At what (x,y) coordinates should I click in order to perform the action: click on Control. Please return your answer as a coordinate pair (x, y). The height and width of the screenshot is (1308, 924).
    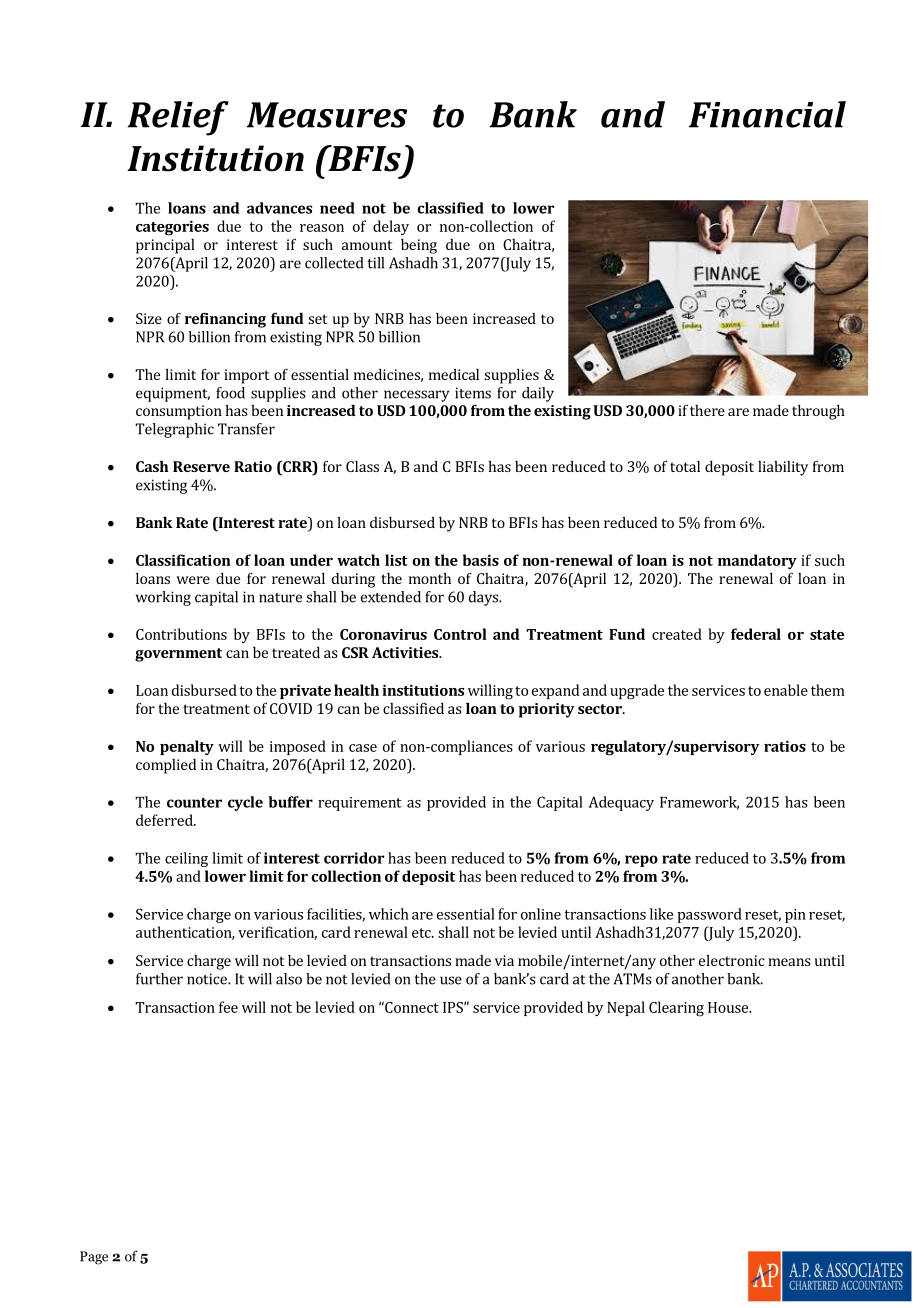
    Looking at the image, I should click on (460, 634).
